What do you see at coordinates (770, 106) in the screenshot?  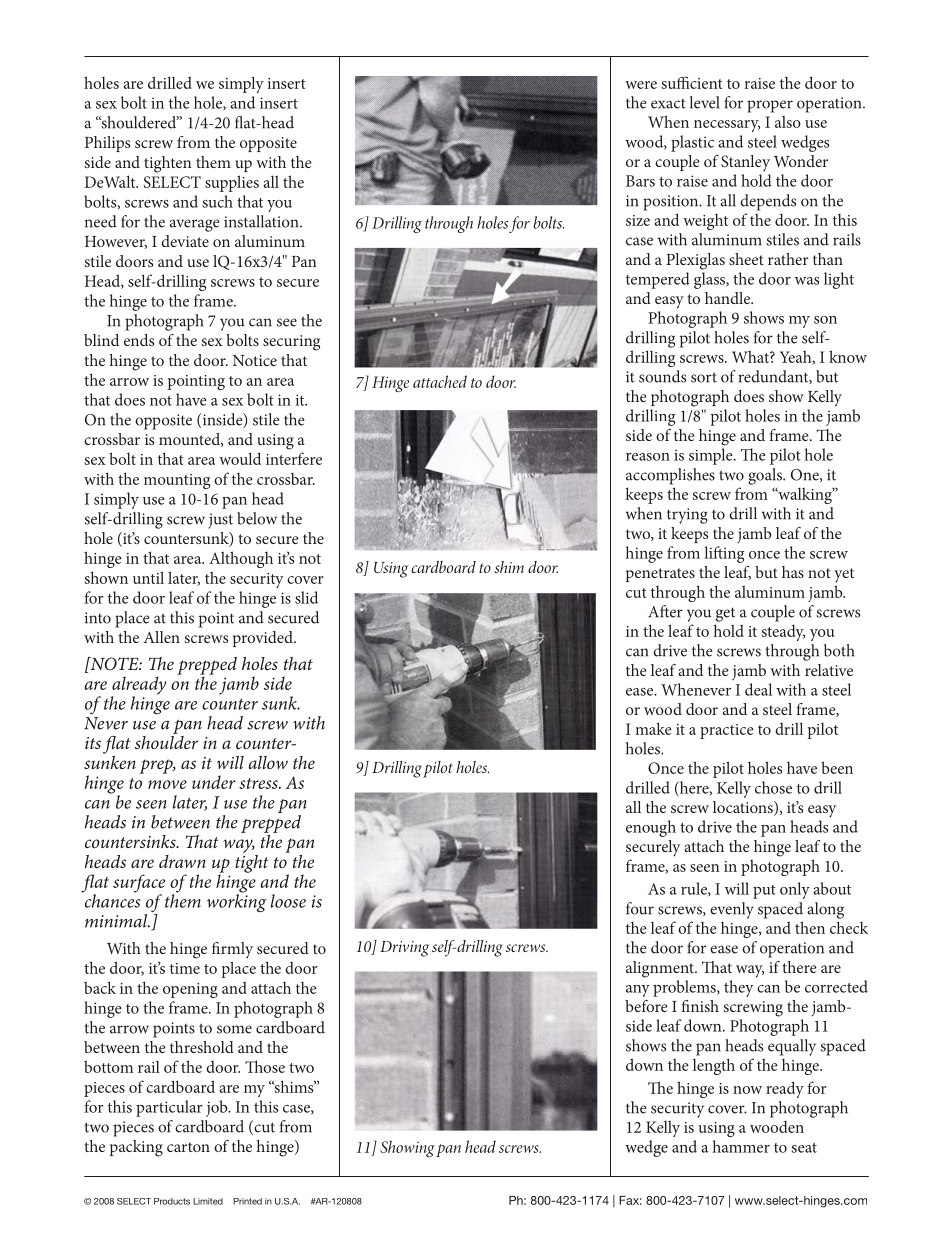 I see `proper` at bounding box center [770, 106].
